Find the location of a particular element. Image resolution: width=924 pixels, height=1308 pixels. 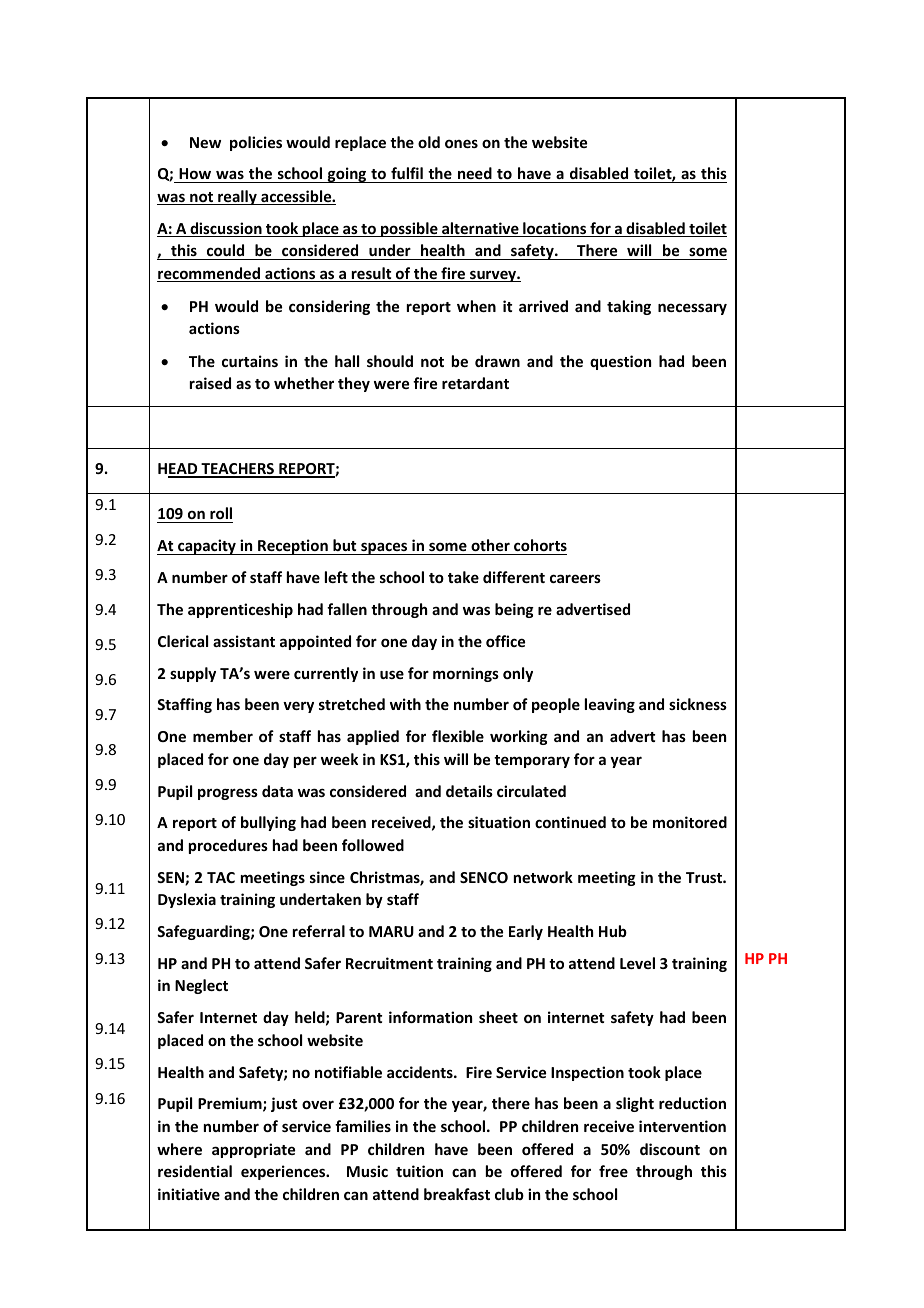

appropriate is located at coordinates (253, 1150).
